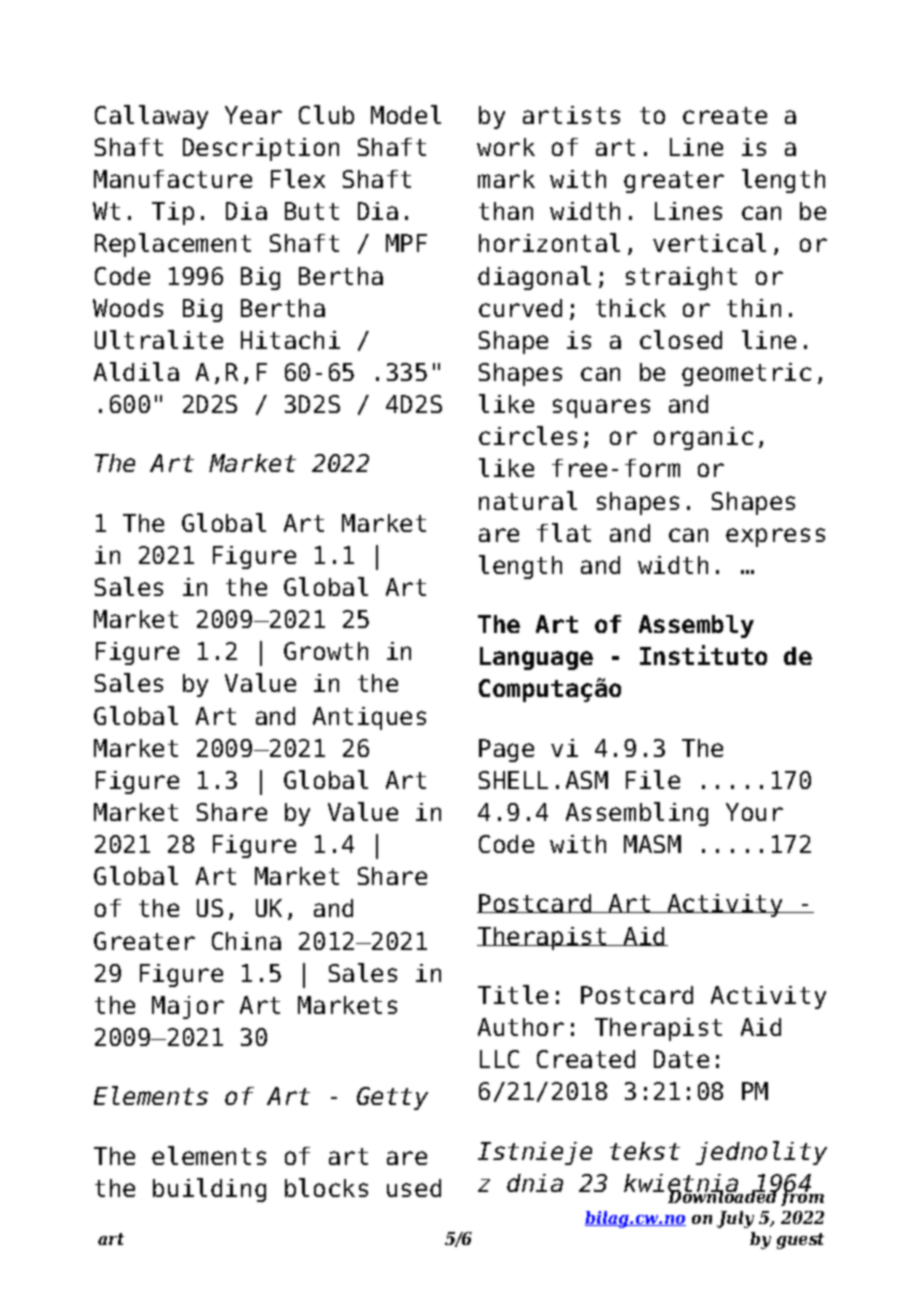  Describe the element at coordinates (528, 500) in the image. I see `natural` at that location.
